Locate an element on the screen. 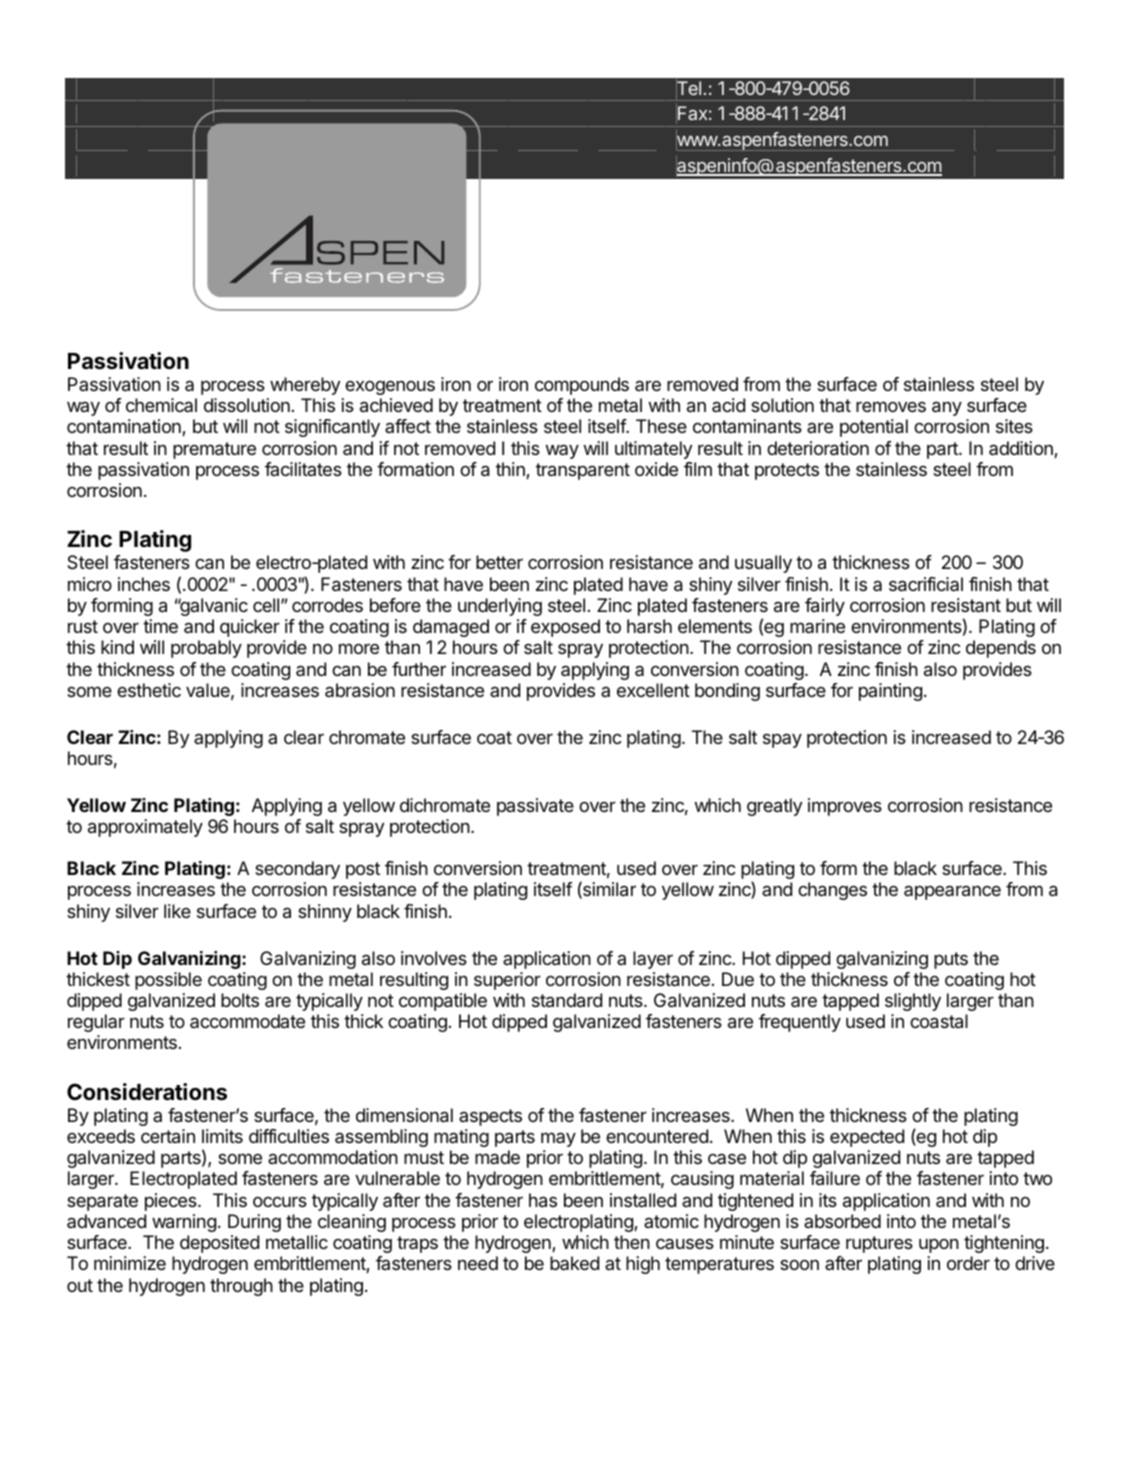 This screenshot has width=1131, height=1463. puts is located at coordinates (951, 960).
